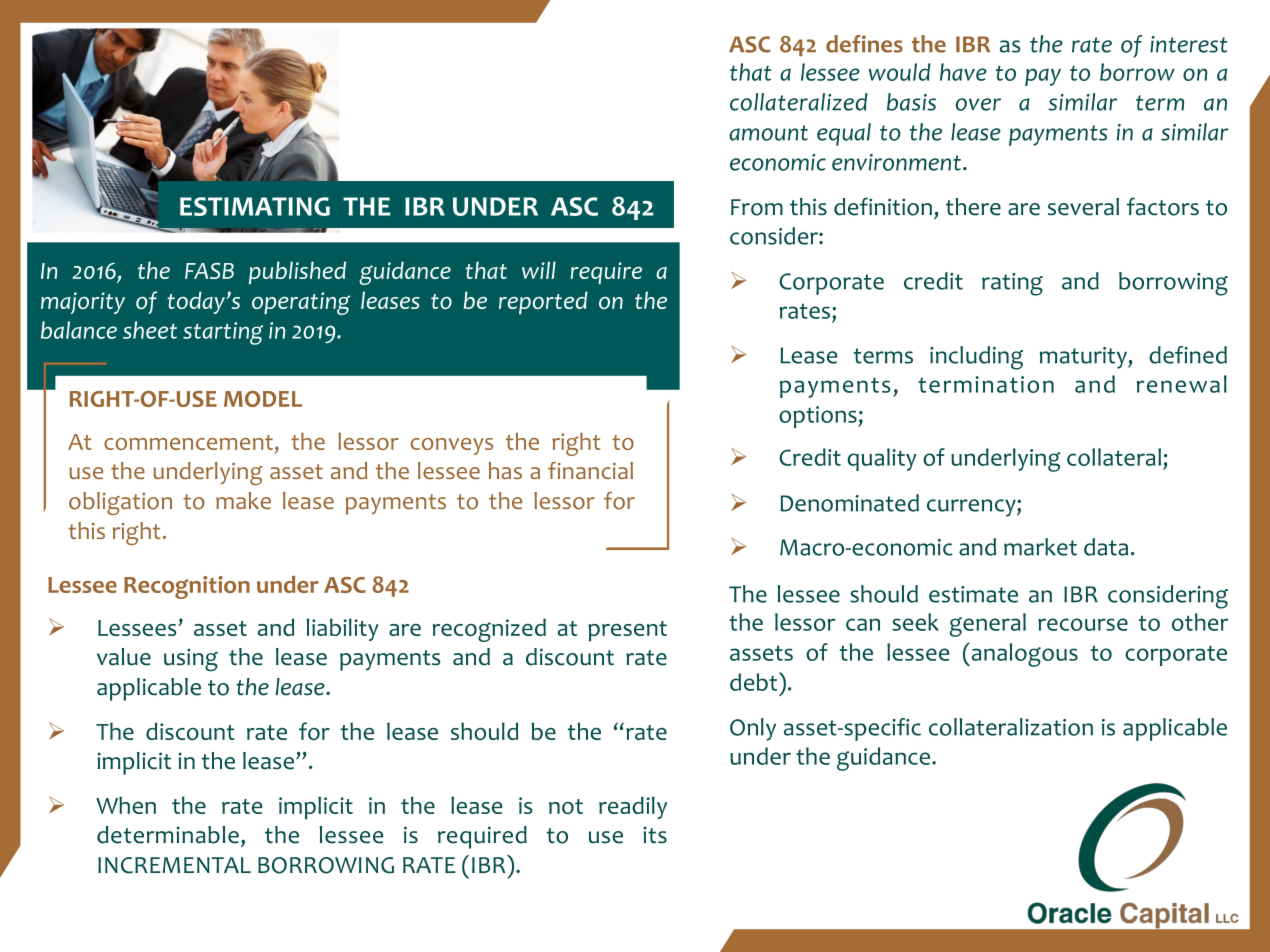 The width and height of the screenshot is (1270, 952). What do you see at coordinates (655, 834) in the screenshot?
I see `its` at bounding box center [655, 834].
